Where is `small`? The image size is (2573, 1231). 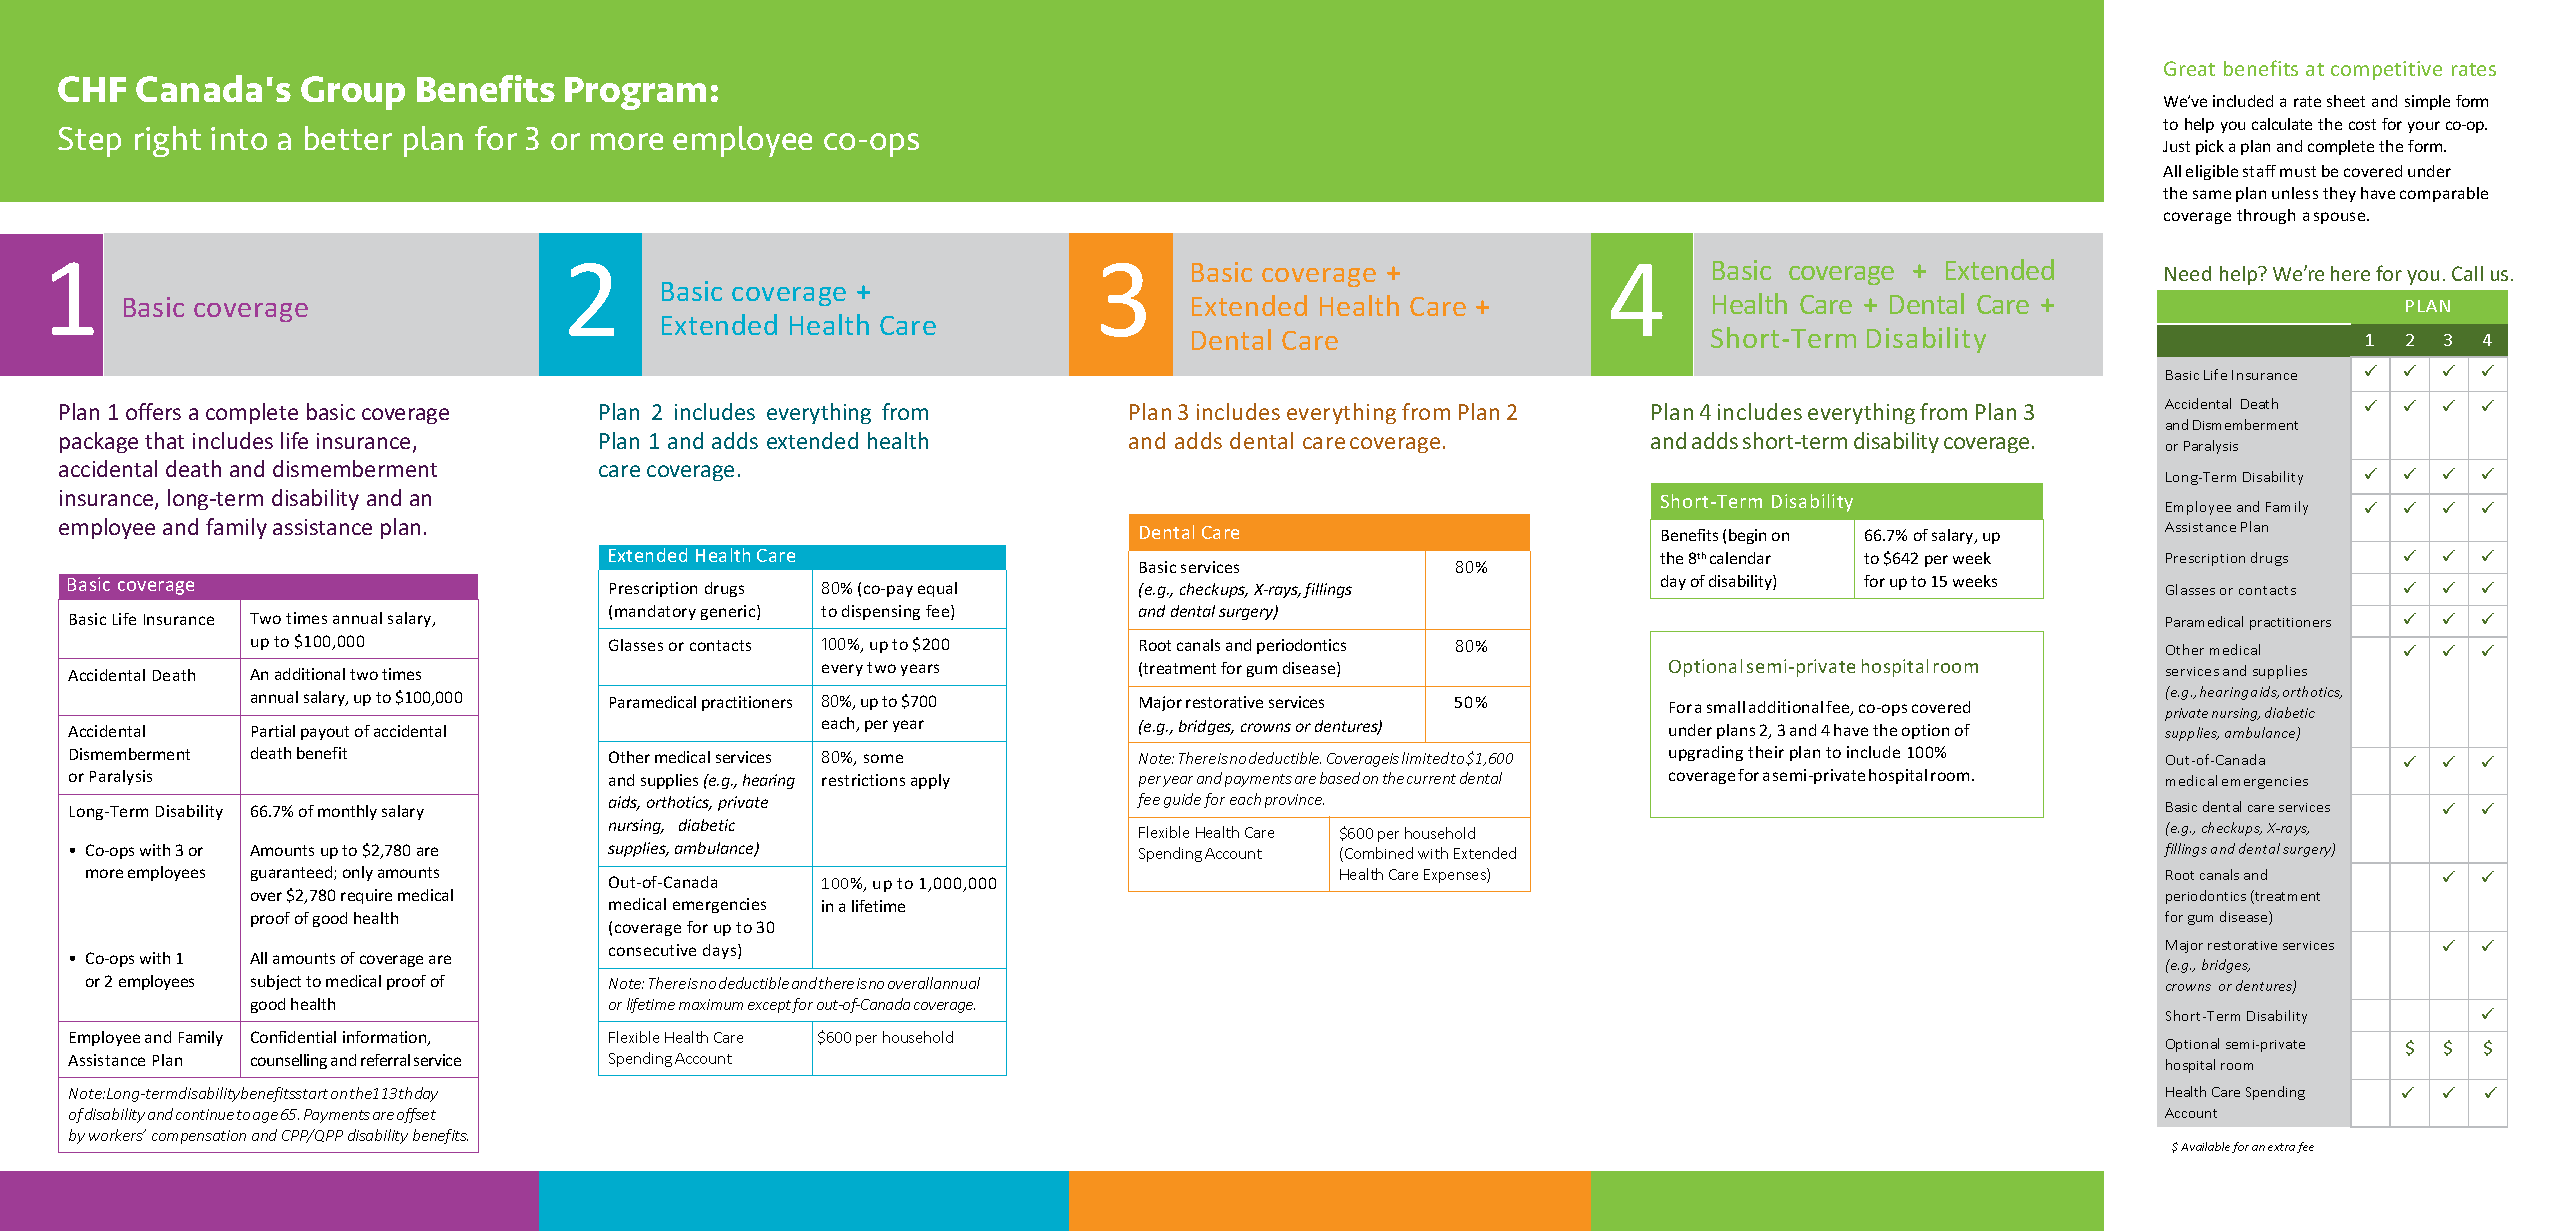
small is located at coordinates (1726, 707).
